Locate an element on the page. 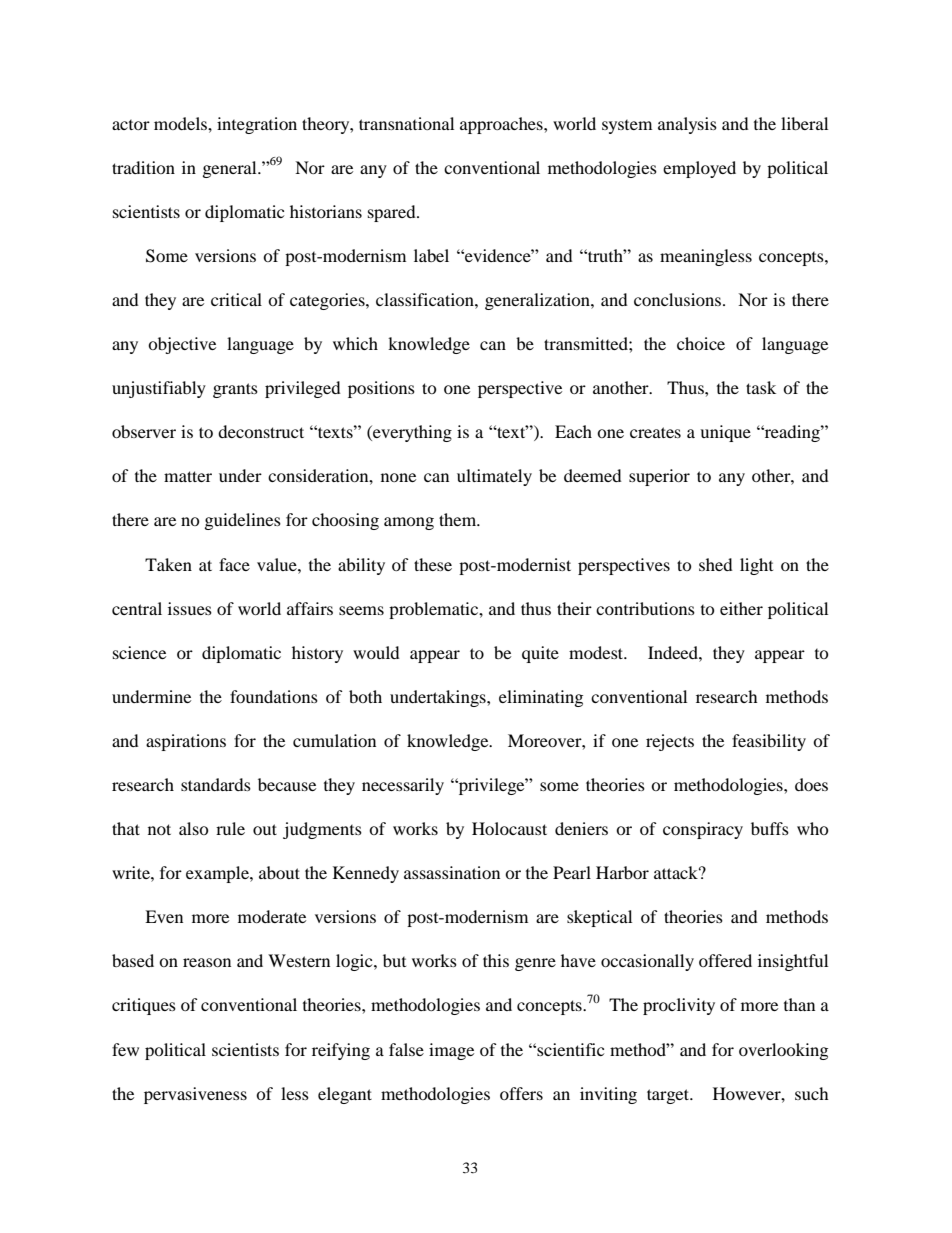  integration is located at coordinates (257, 125).
